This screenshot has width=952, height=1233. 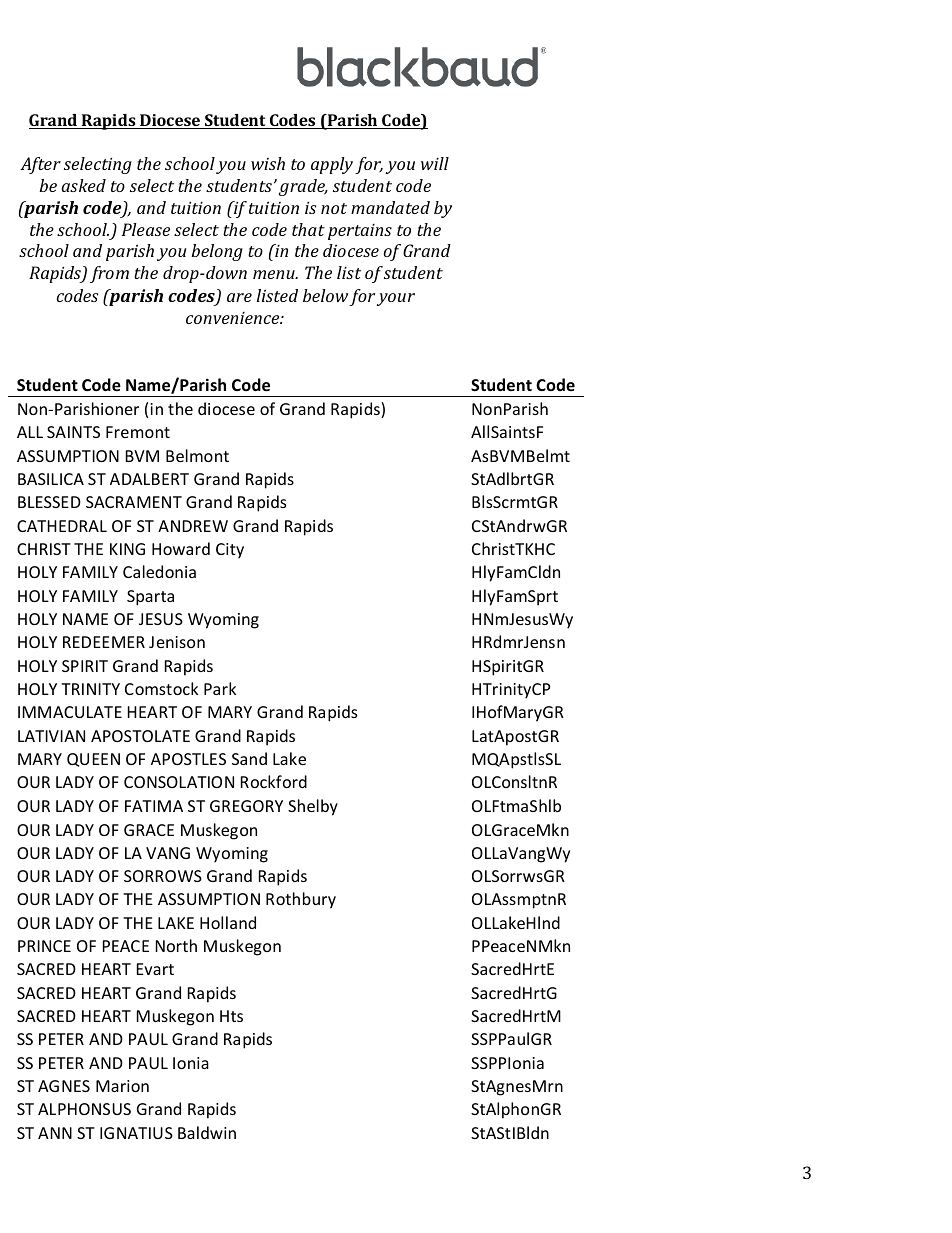 What do you see at coordinates (197, 455) in the screenshot?
I see `Belmont` at bounding box center [197, 455].
